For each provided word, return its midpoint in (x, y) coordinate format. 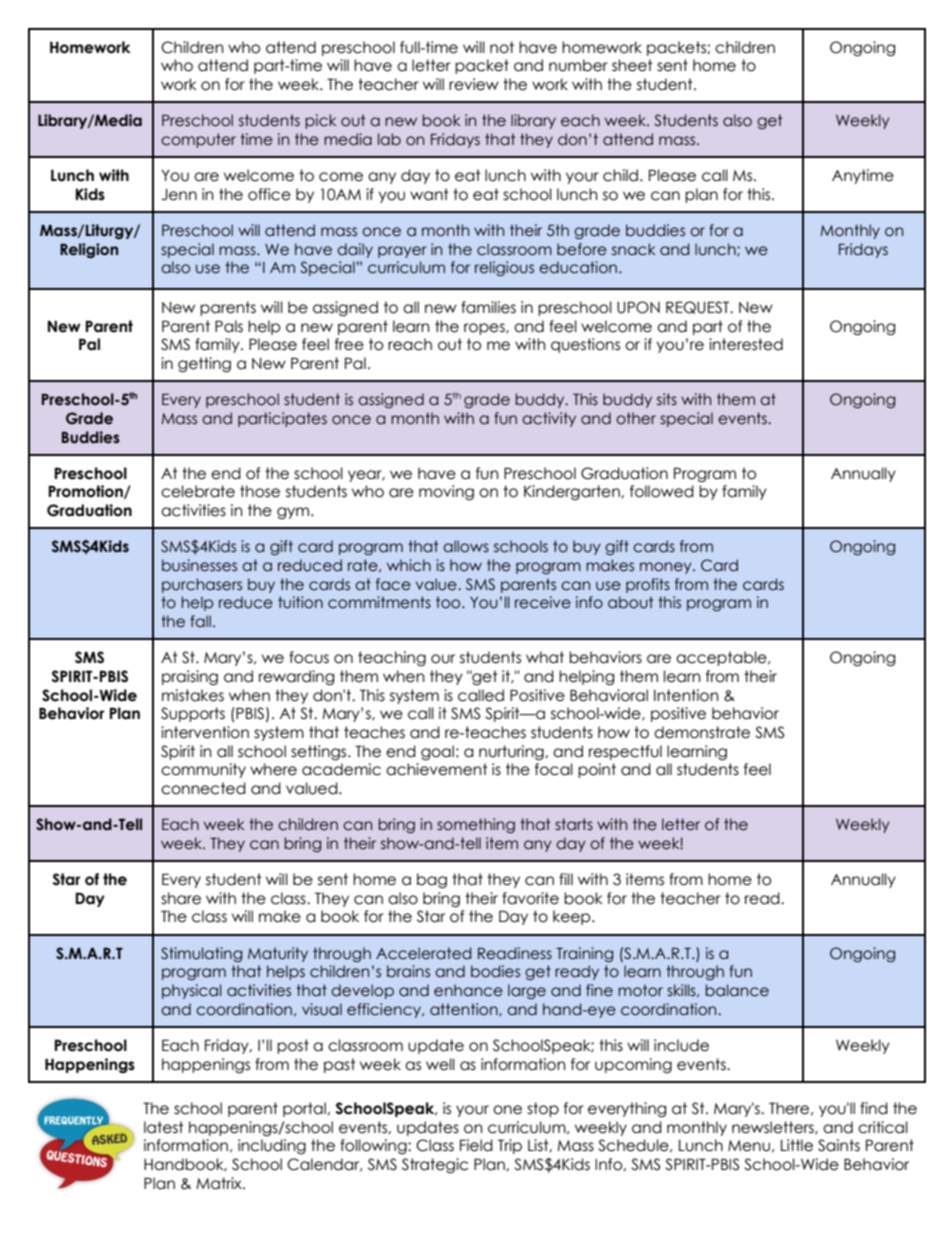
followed (662, 491)
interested (746, 344)
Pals (229, 326)
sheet (632, 65)
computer (198, 140)
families (488, 307)
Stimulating (201, 954)
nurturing (512, 752)
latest (164, 1127)
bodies (495, 971)
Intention (686, 695)
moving (446, 492)
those (260, 491)
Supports (193, 714)
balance (737, 990)
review (474, 84)
